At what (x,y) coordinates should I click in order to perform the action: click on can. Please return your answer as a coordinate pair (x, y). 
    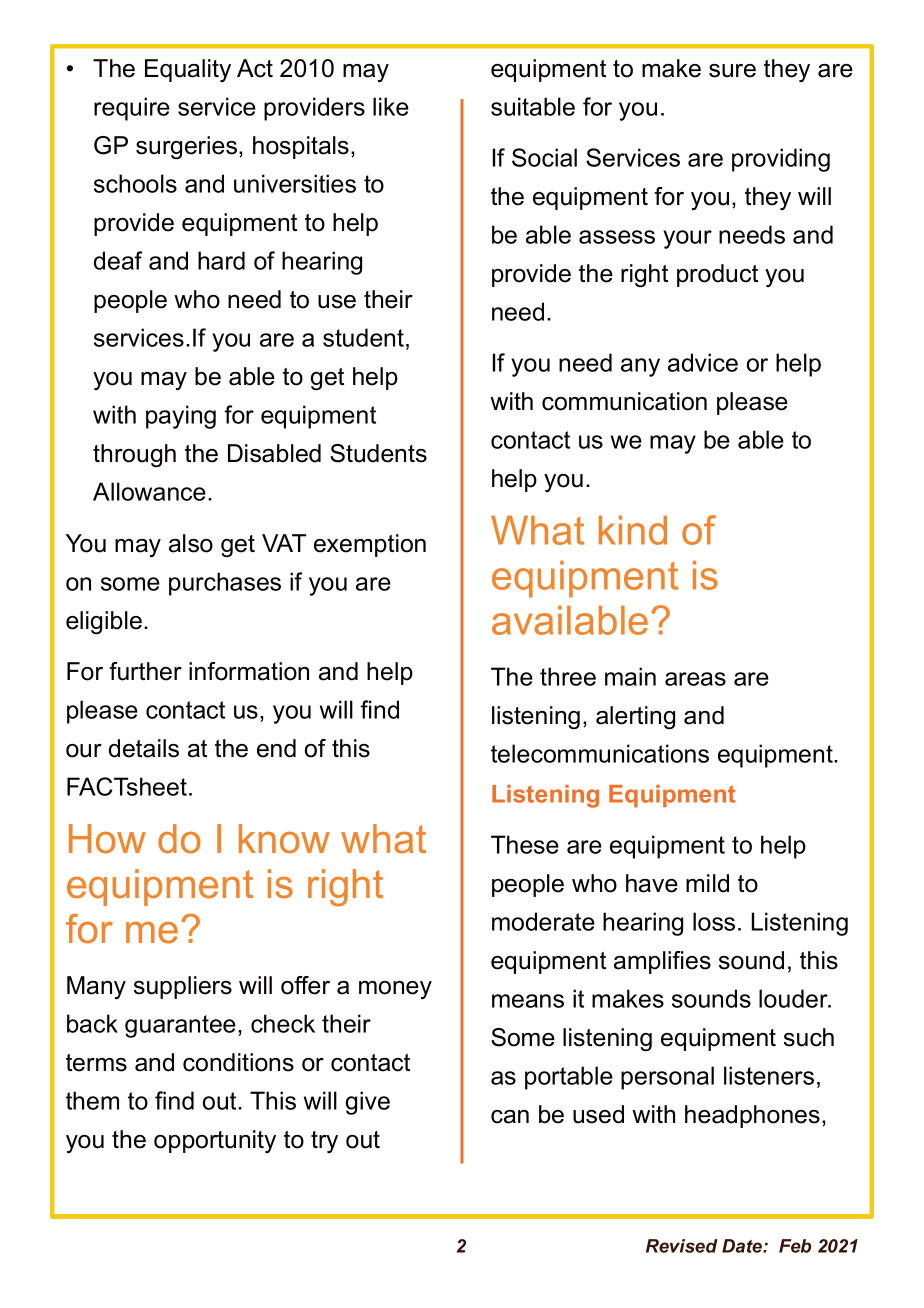
    Looking at the image, I should click on (510, 1117).
